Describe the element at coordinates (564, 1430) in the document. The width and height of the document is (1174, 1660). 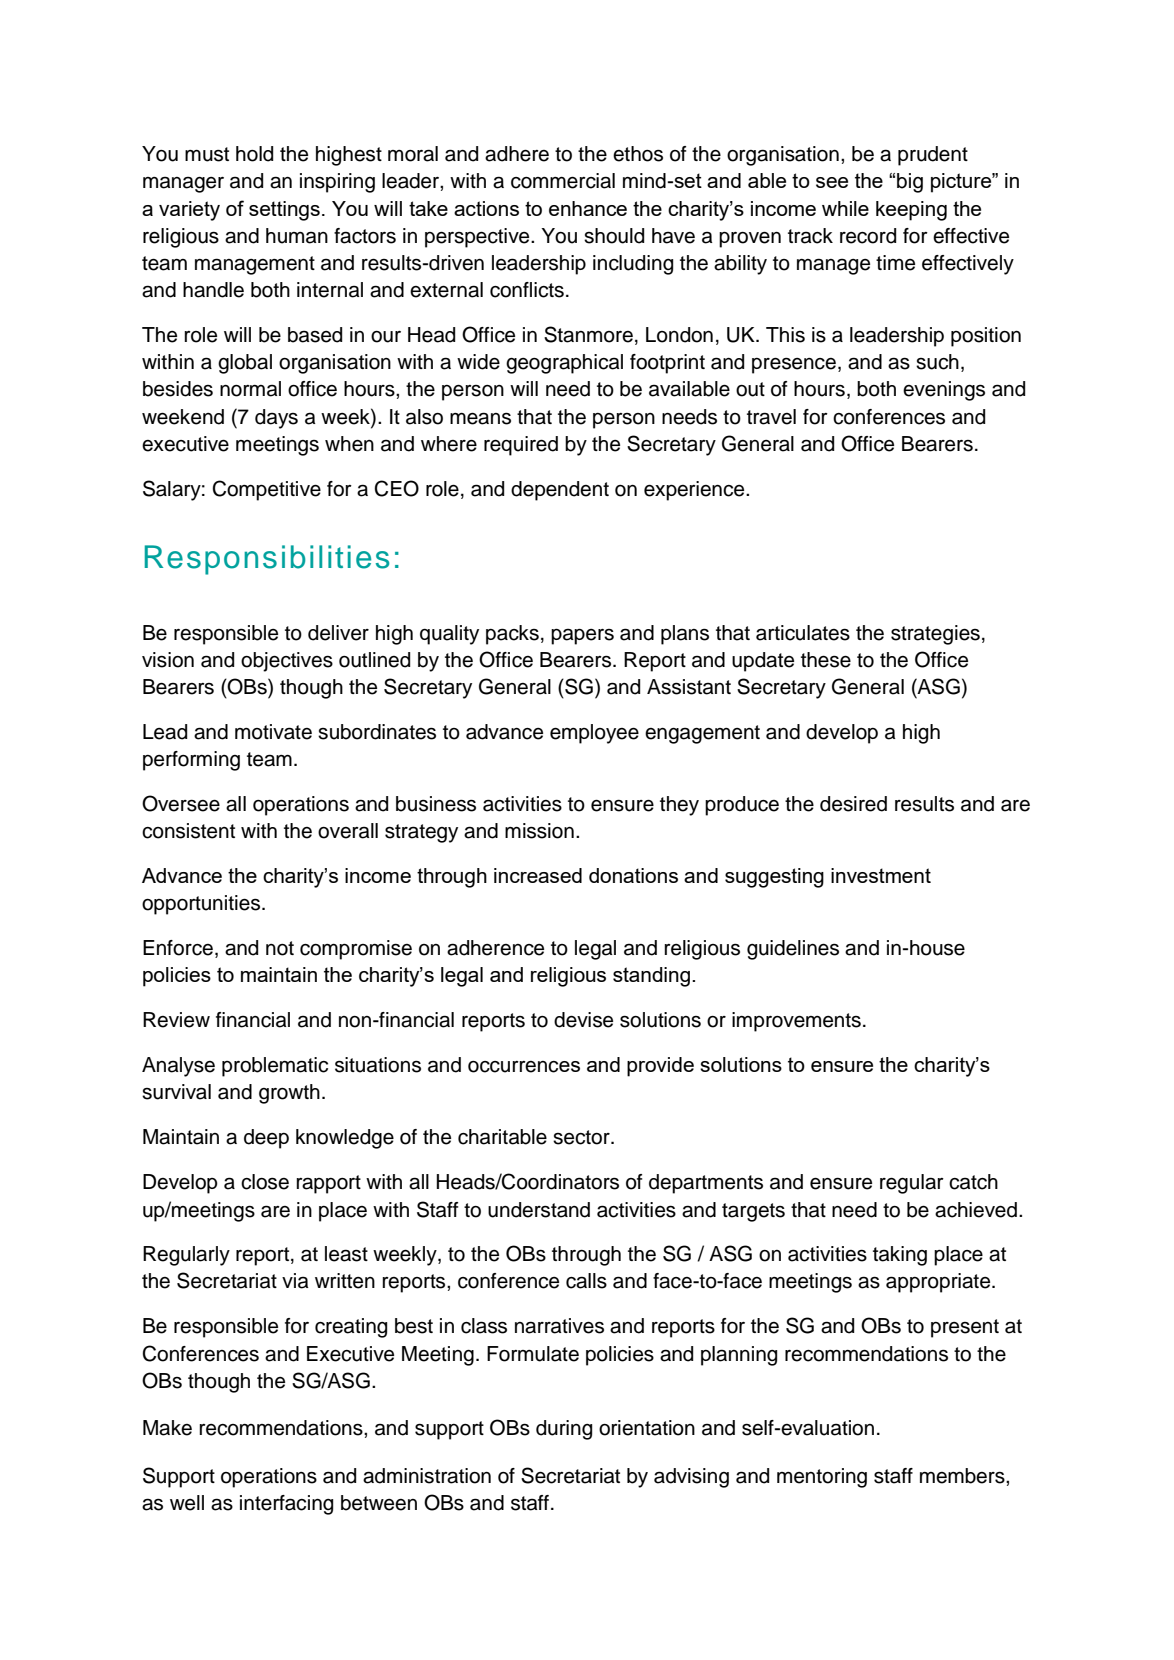
I see `during` at that location.
